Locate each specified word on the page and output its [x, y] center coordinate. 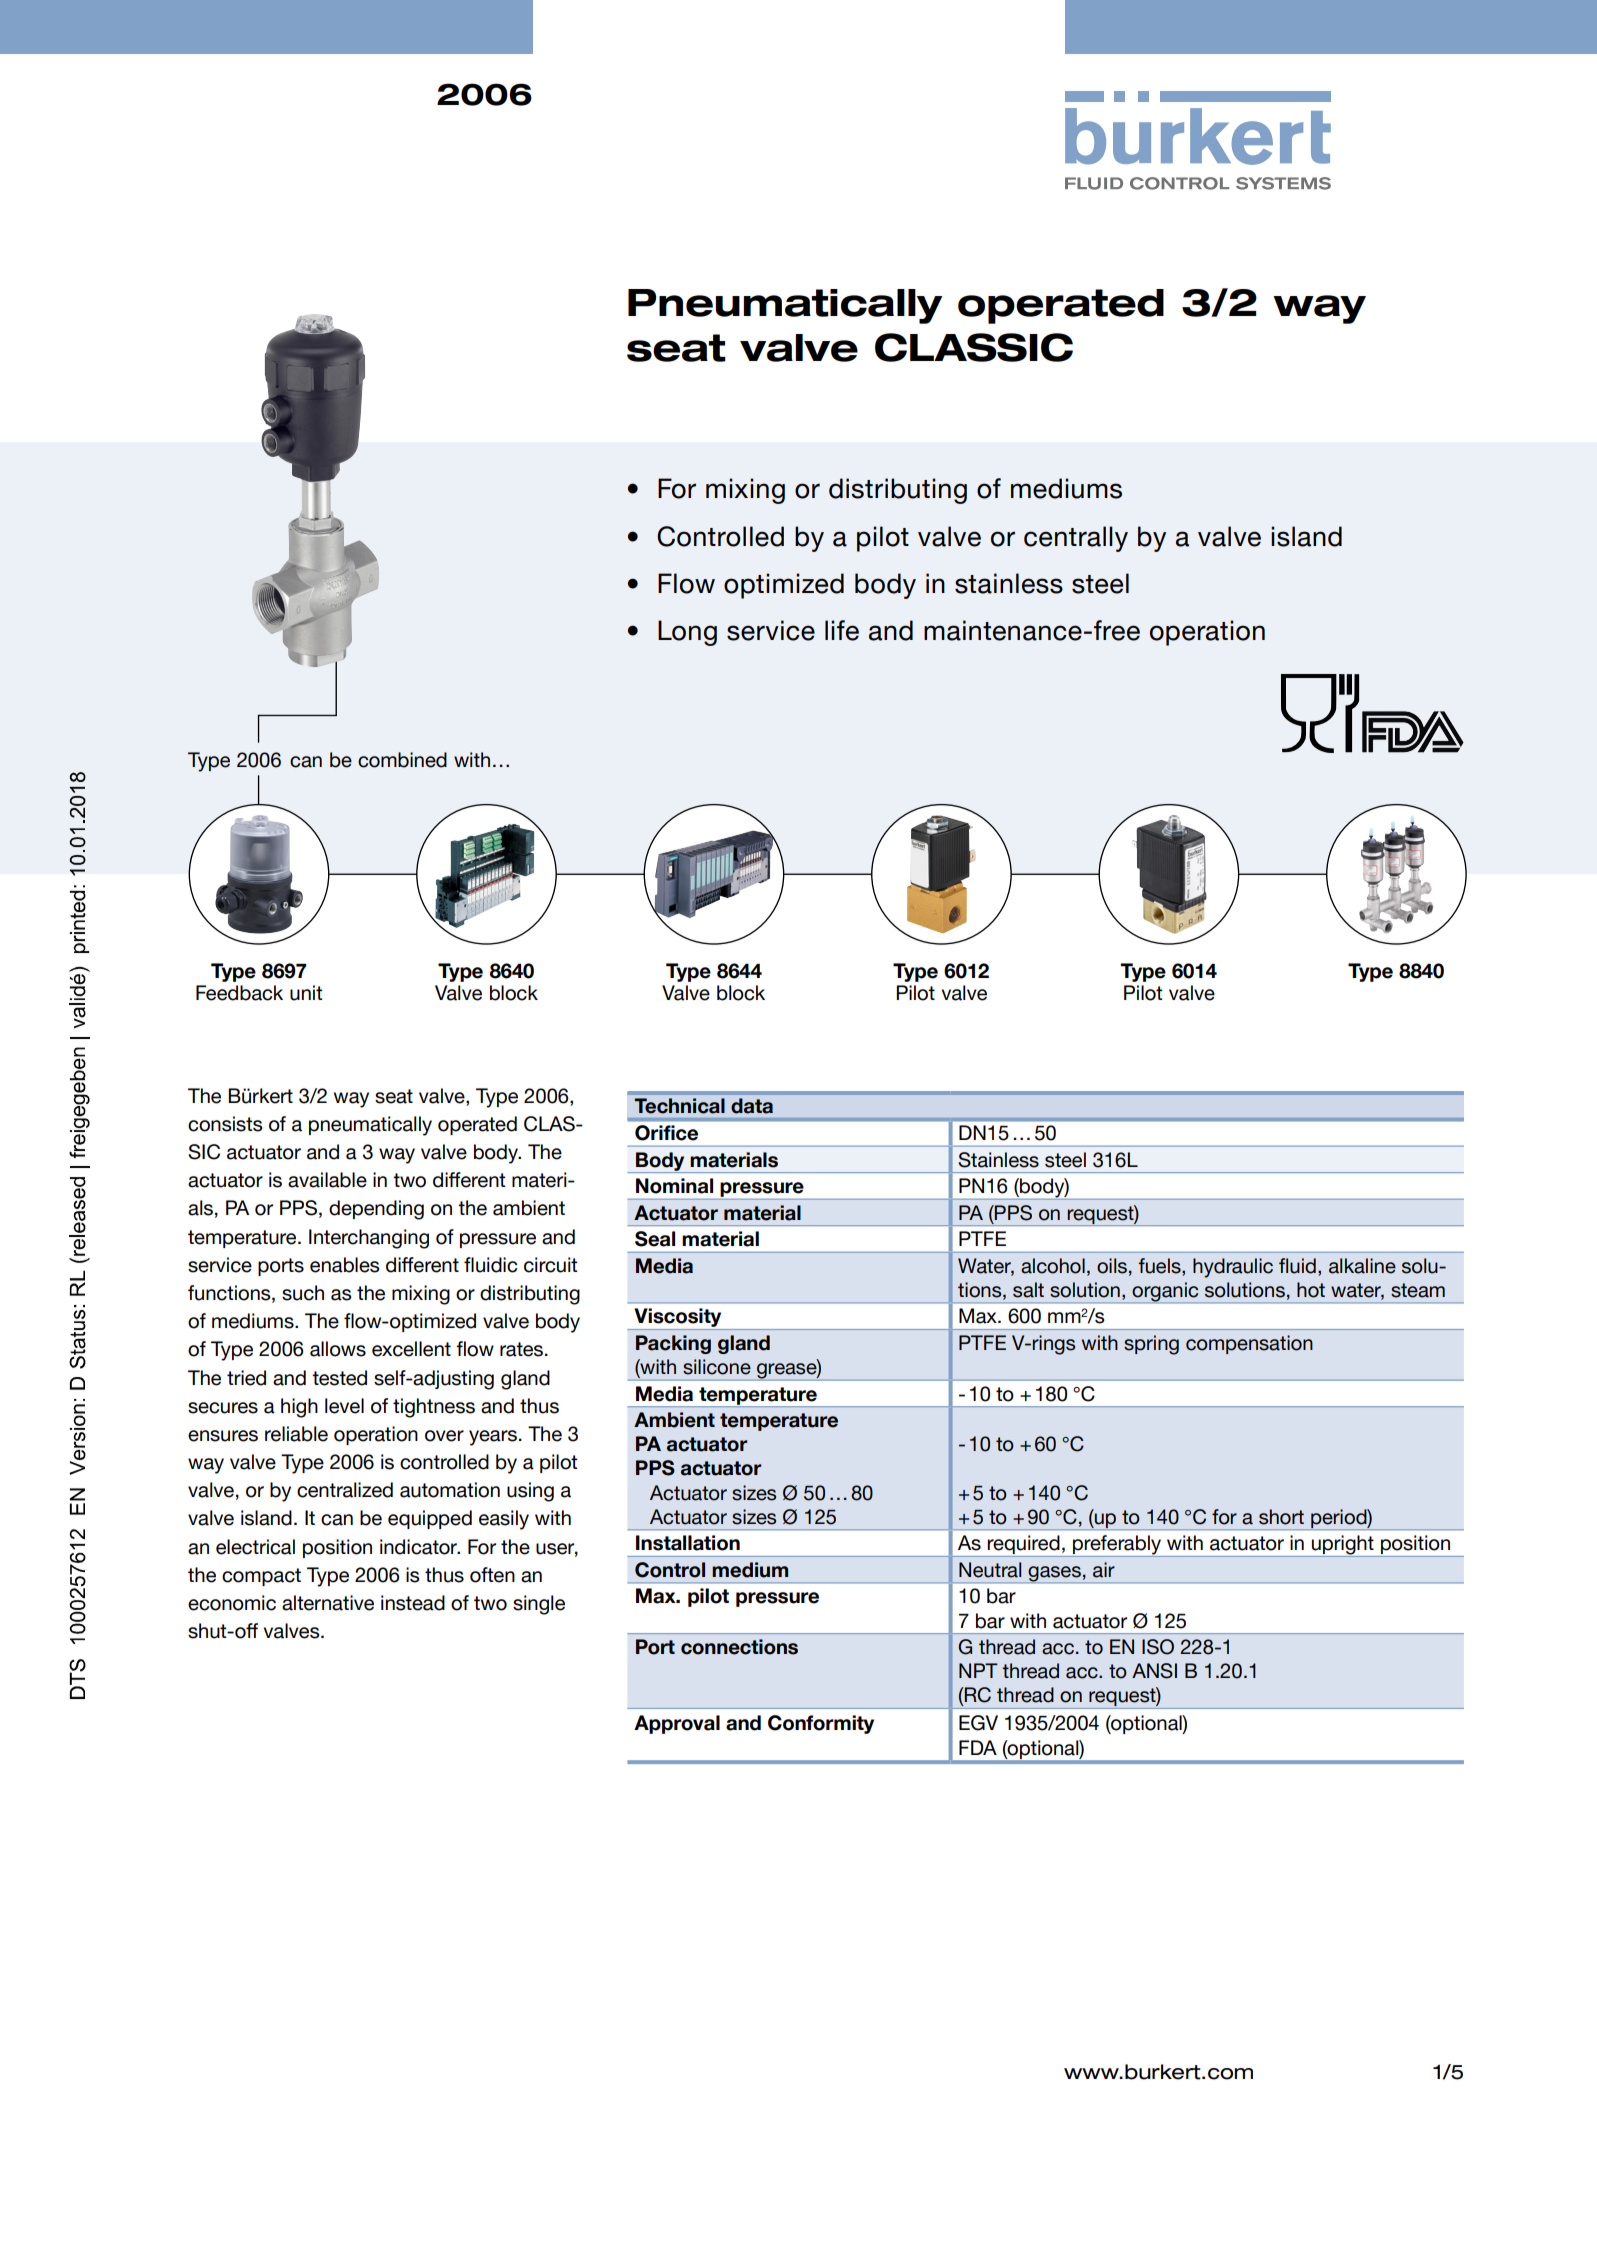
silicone [717, 1367]
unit [306, 993]
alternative [328, 1603]
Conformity [821, 1724]
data [752, 1106]
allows [338, 1349]
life [842, 630]
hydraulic [1233, 1268]
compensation [1249, 1344]
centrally [1076, 539]
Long [687, 633]
